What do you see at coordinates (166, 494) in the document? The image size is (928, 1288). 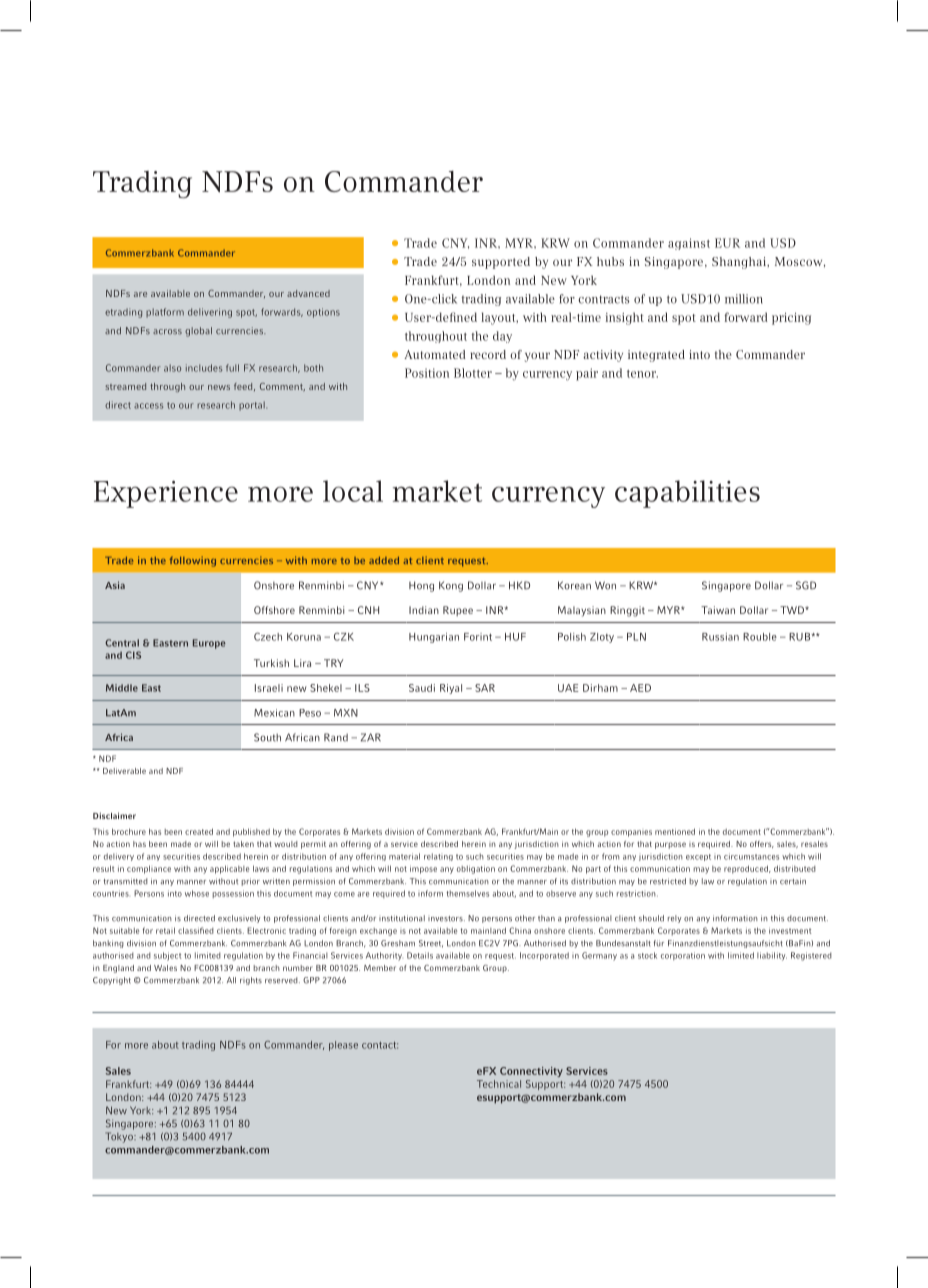 I see `Experience` at bounding box center [166, 494].
